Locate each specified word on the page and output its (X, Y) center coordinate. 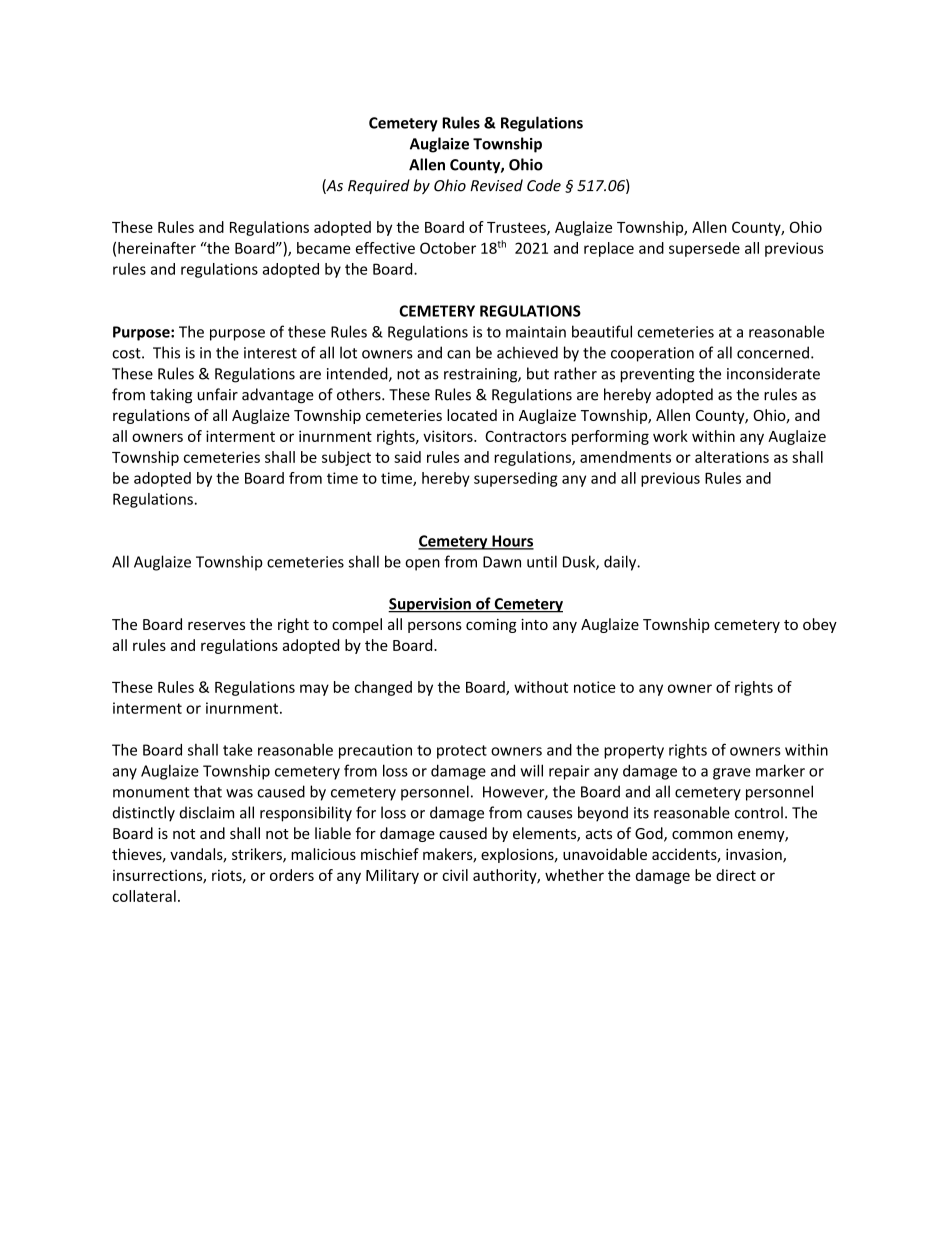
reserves (216, 626)
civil (455, 875)
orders (292, 875)
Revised (496, 185)
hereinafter (157, 248)
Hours (512, 542)
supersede (704, 249)
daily (621, 563)
